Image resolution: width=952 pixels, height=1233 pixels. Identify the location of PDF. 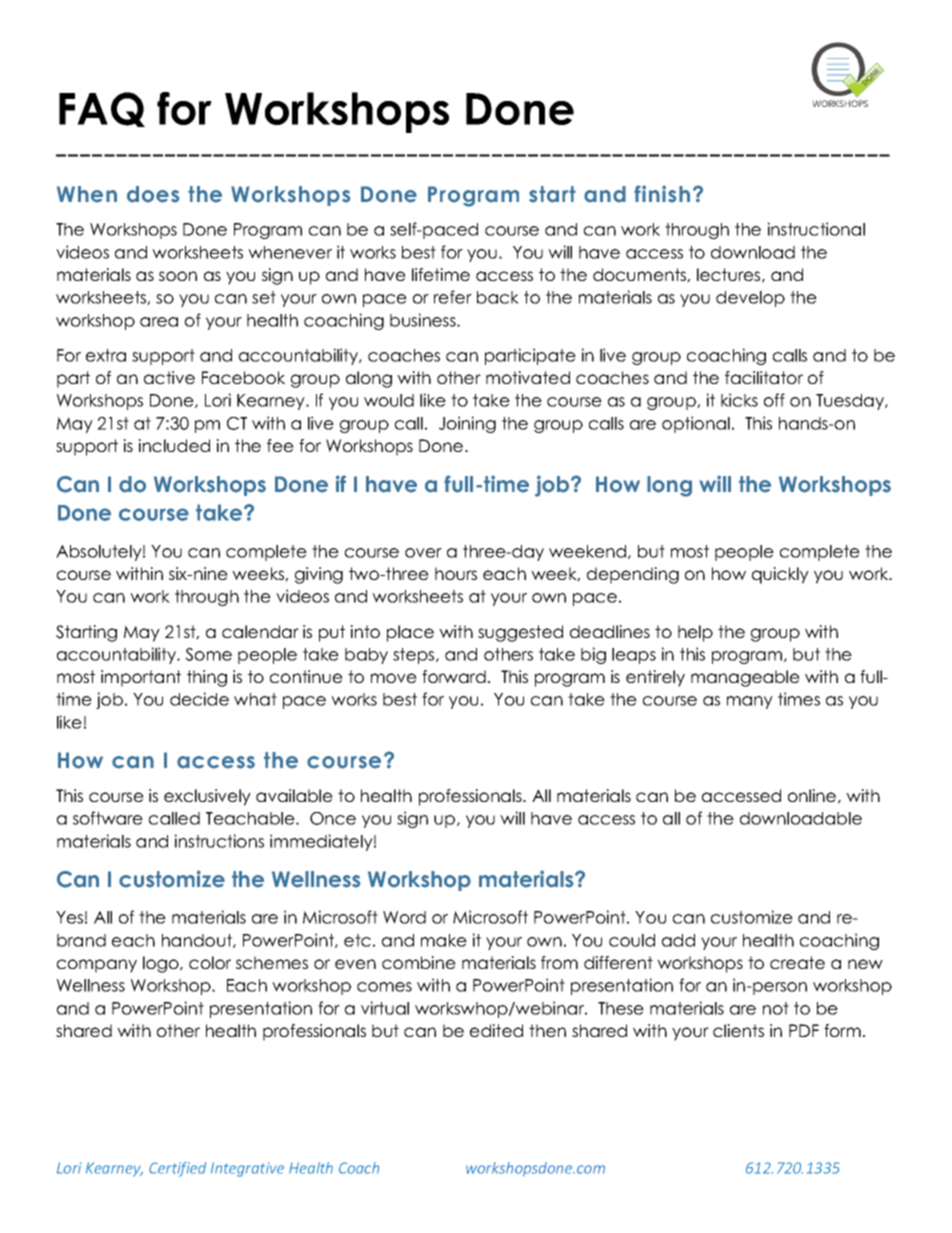
(804, 1030).
